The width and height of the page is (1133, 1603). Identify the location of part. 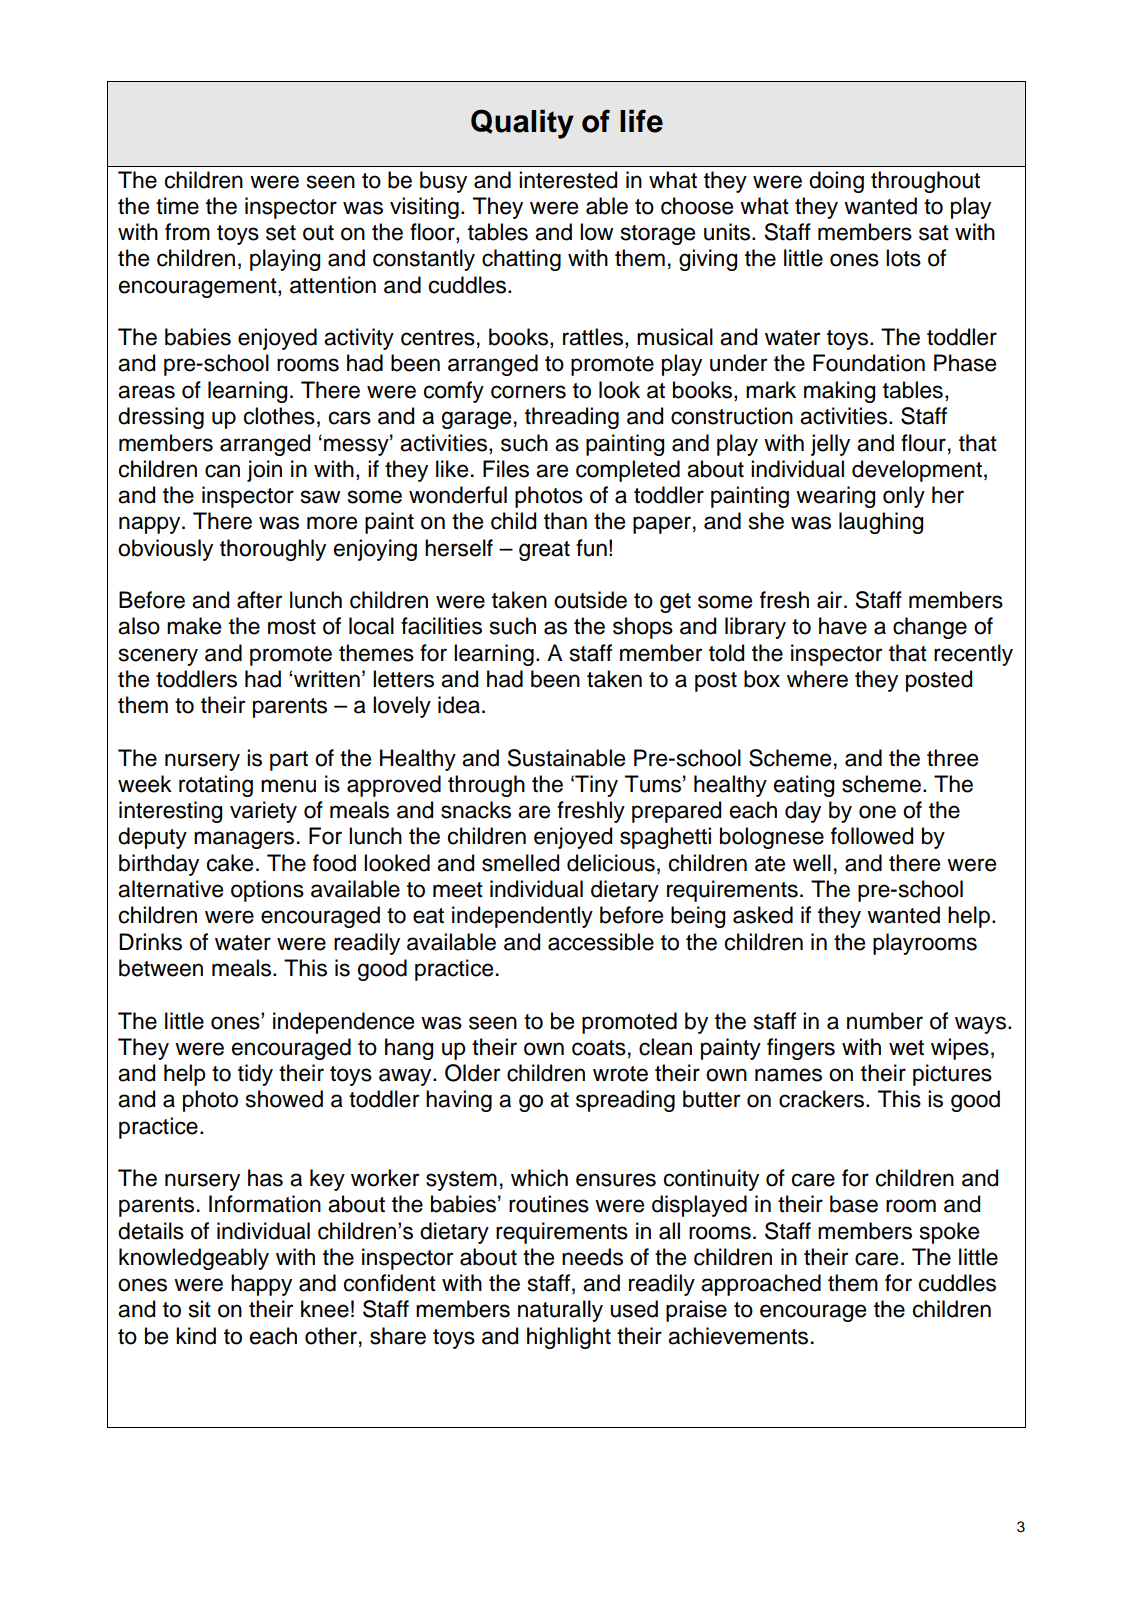
(289, 761).
